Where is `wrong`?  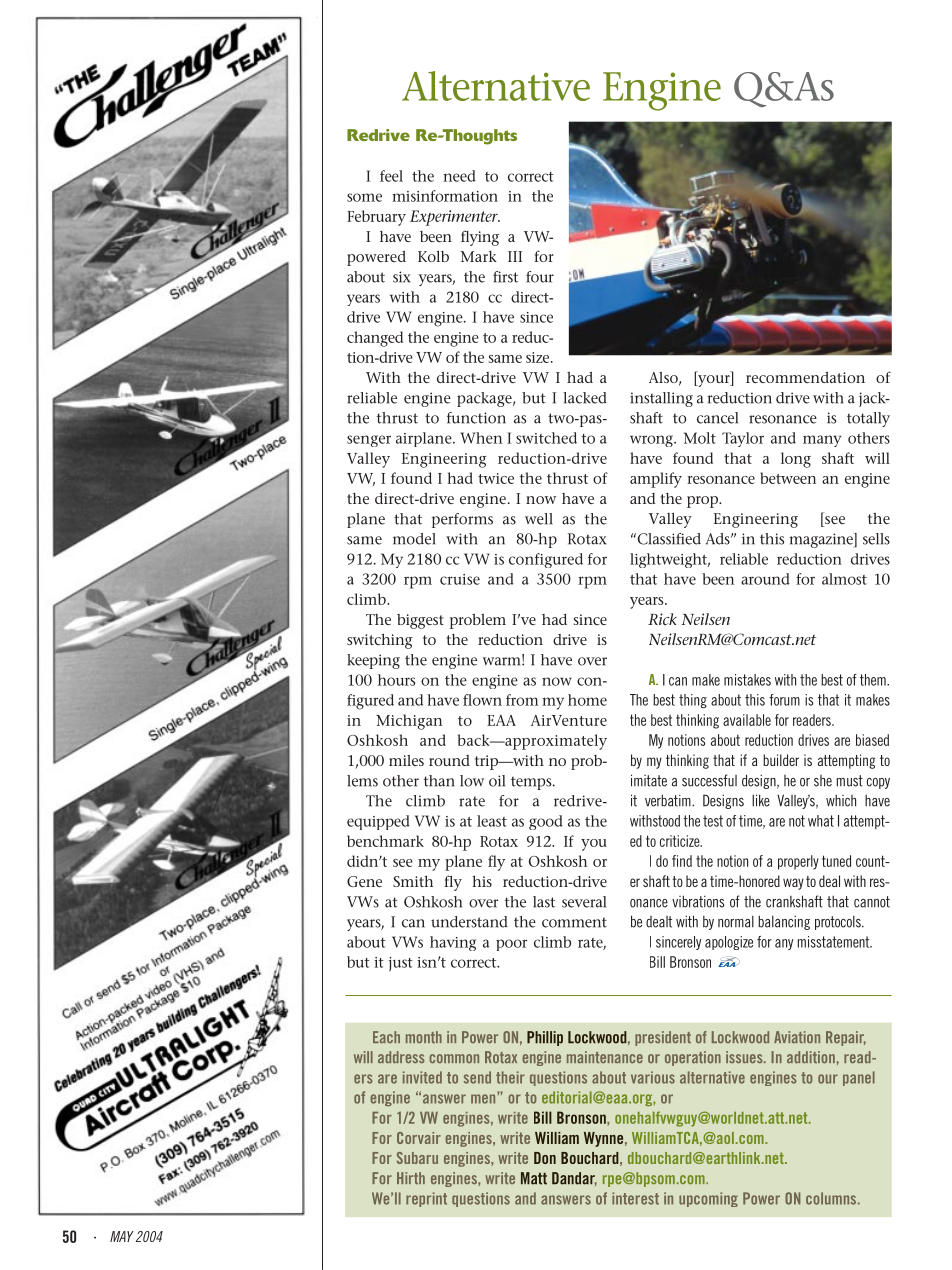 wrong is located at coordinates (653, 441).
